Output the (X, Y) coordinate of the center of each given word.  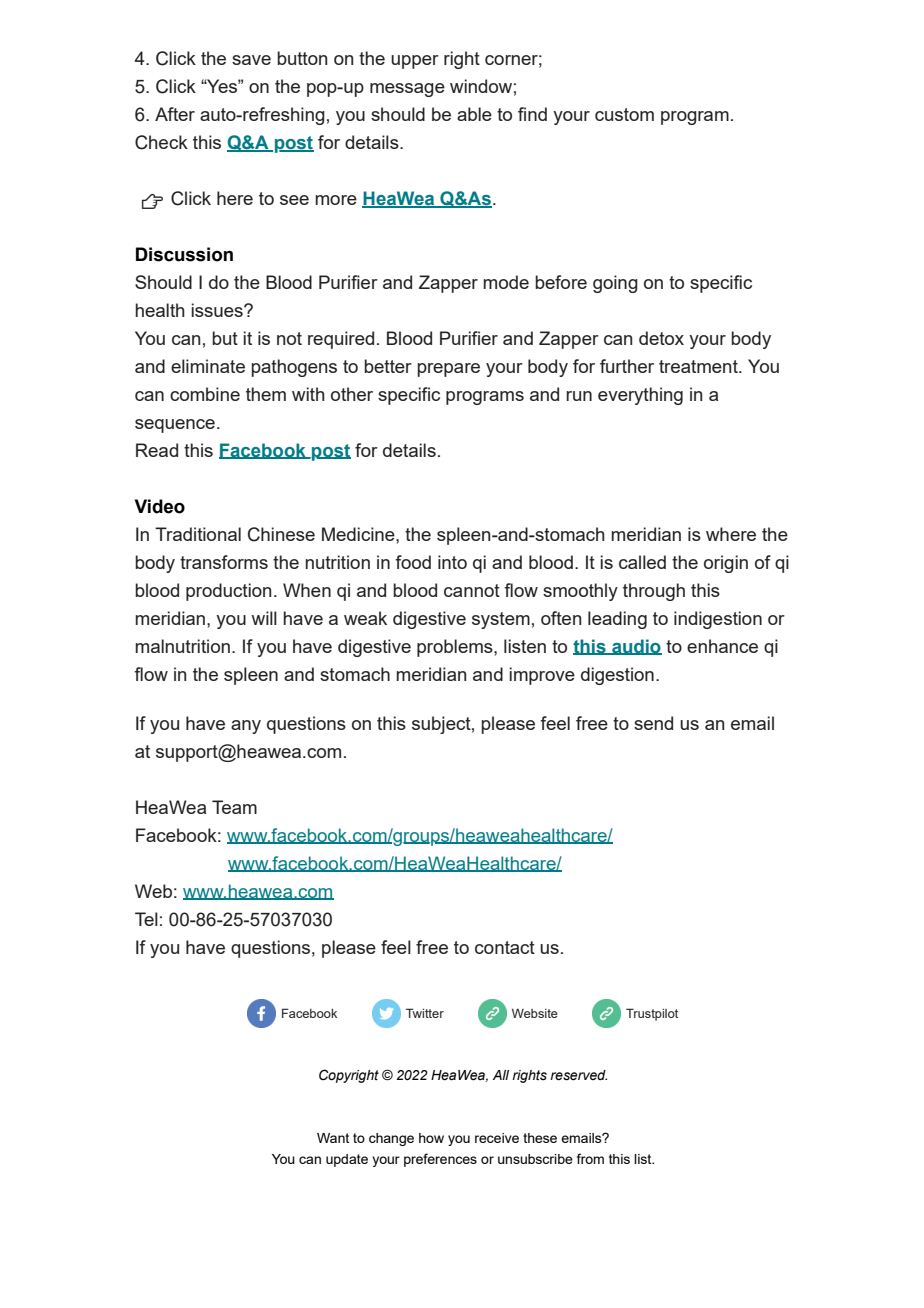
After (175, 114)
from (590, 1158)
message (407, 90)
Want (333, 1138)
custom (624, 114)
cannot (472, 590)
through (654, 592)
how (431, 1138)
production (228, 592)
